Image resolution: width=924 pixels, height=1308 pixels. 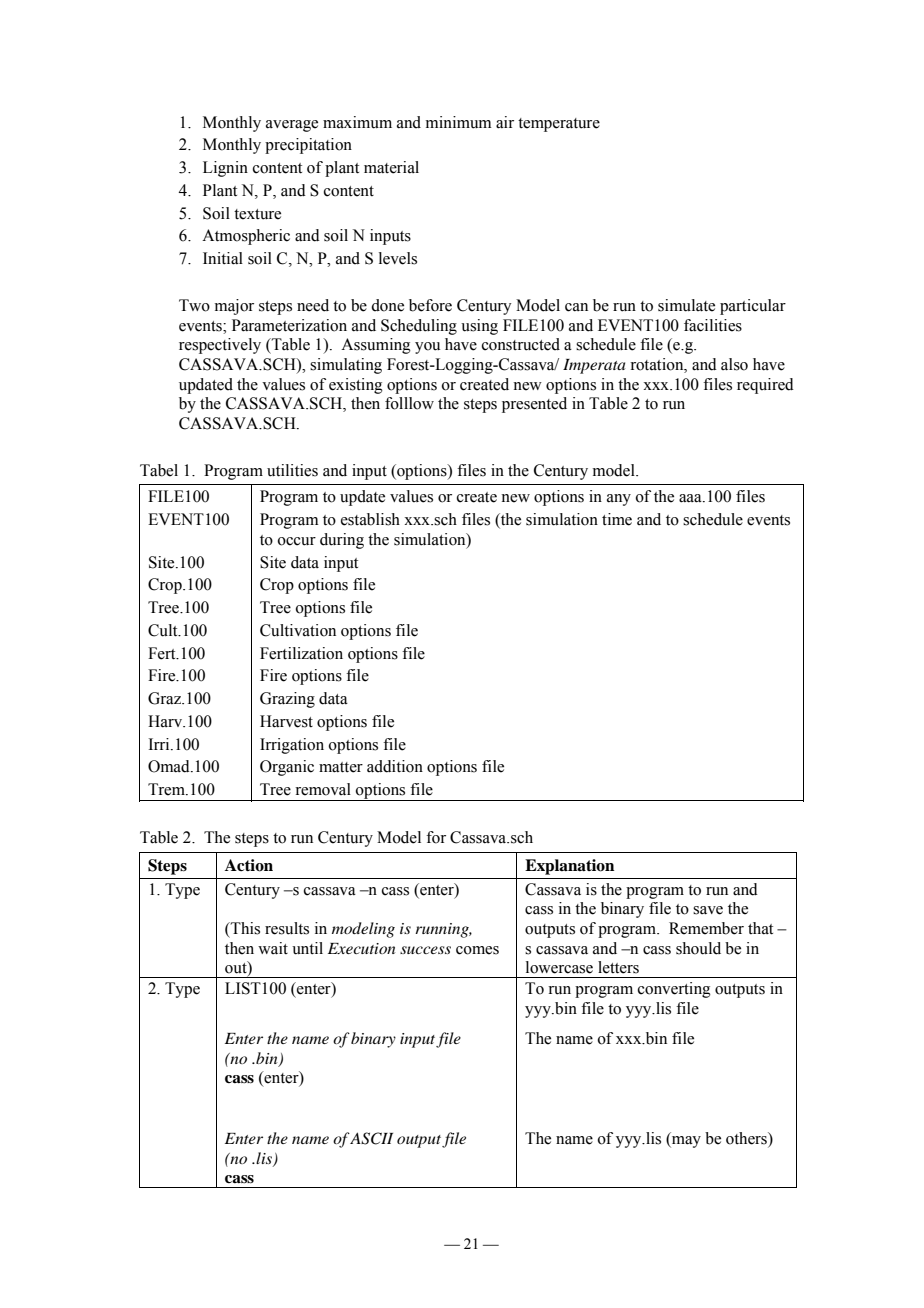 I want to click on comes, so click(x=477, y=950).
